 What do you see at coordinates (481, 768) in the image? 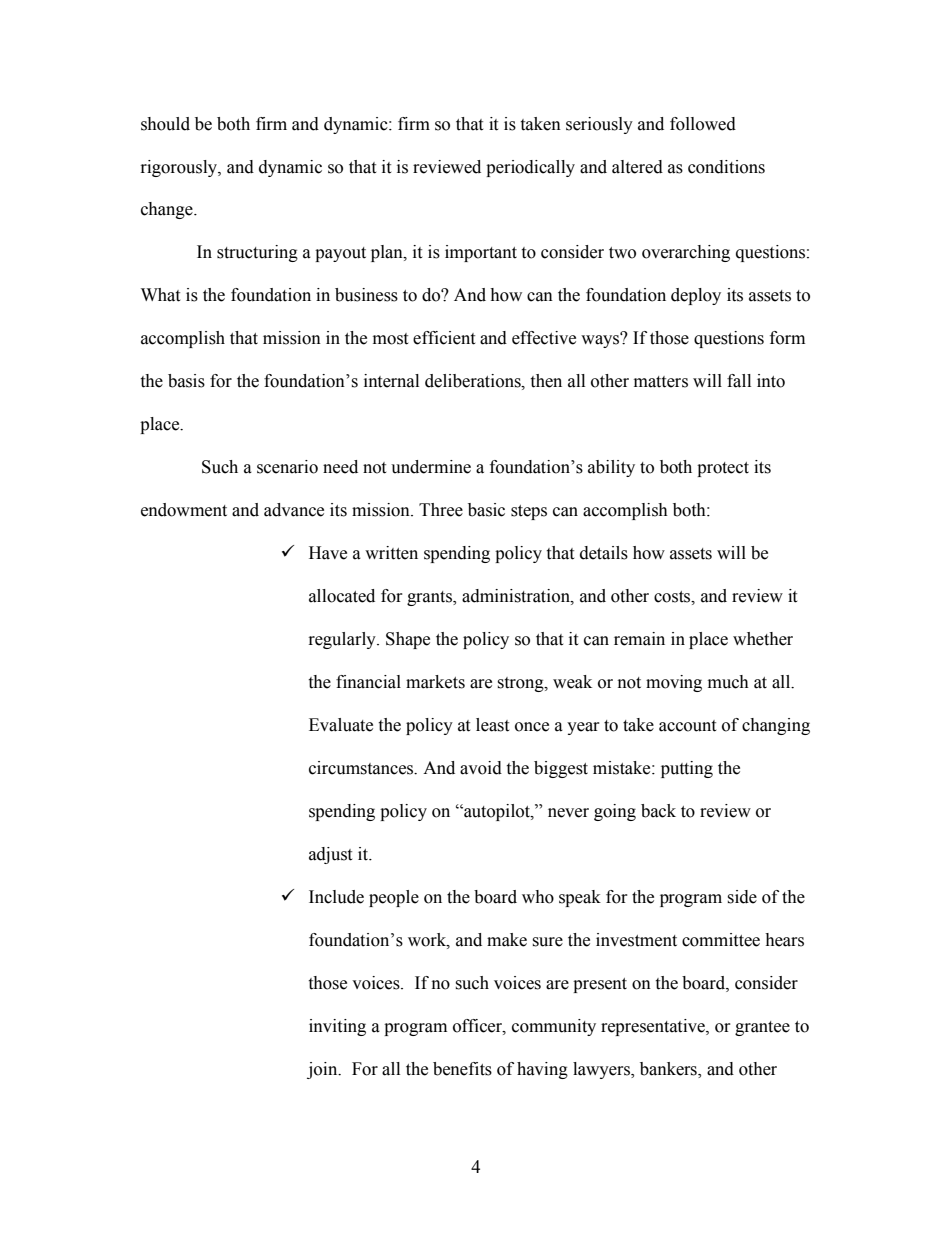
I see `avoid` at bounding box center [481, 768].
